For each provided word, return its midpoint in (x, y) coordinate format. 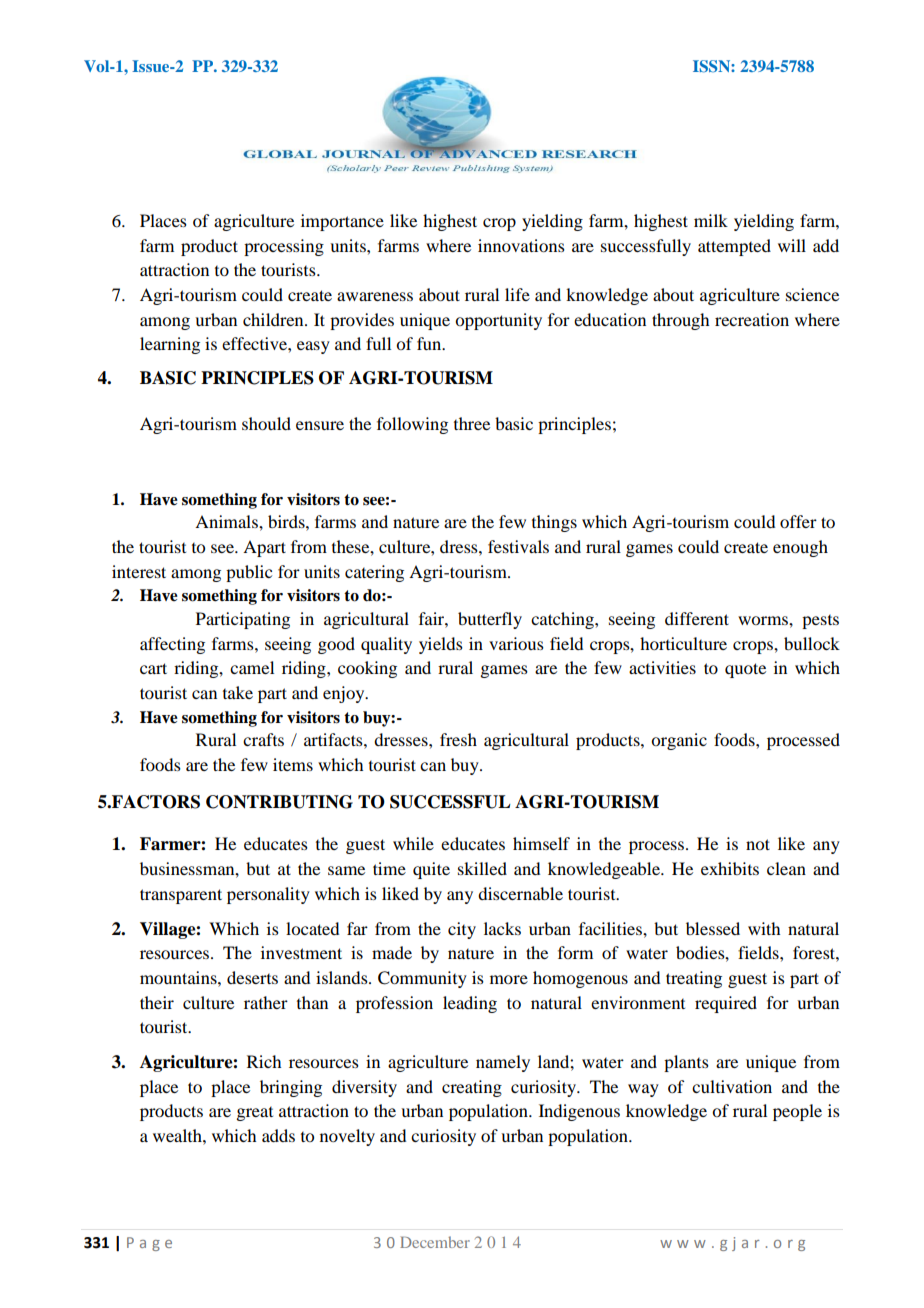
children (274, 319)
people (797, 1112)
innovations (521, 245)
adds (278, 1135)
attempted (734, 247)
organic (679, 741)
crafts (263, 739)
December (435, 1242)
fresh (458, 739)
